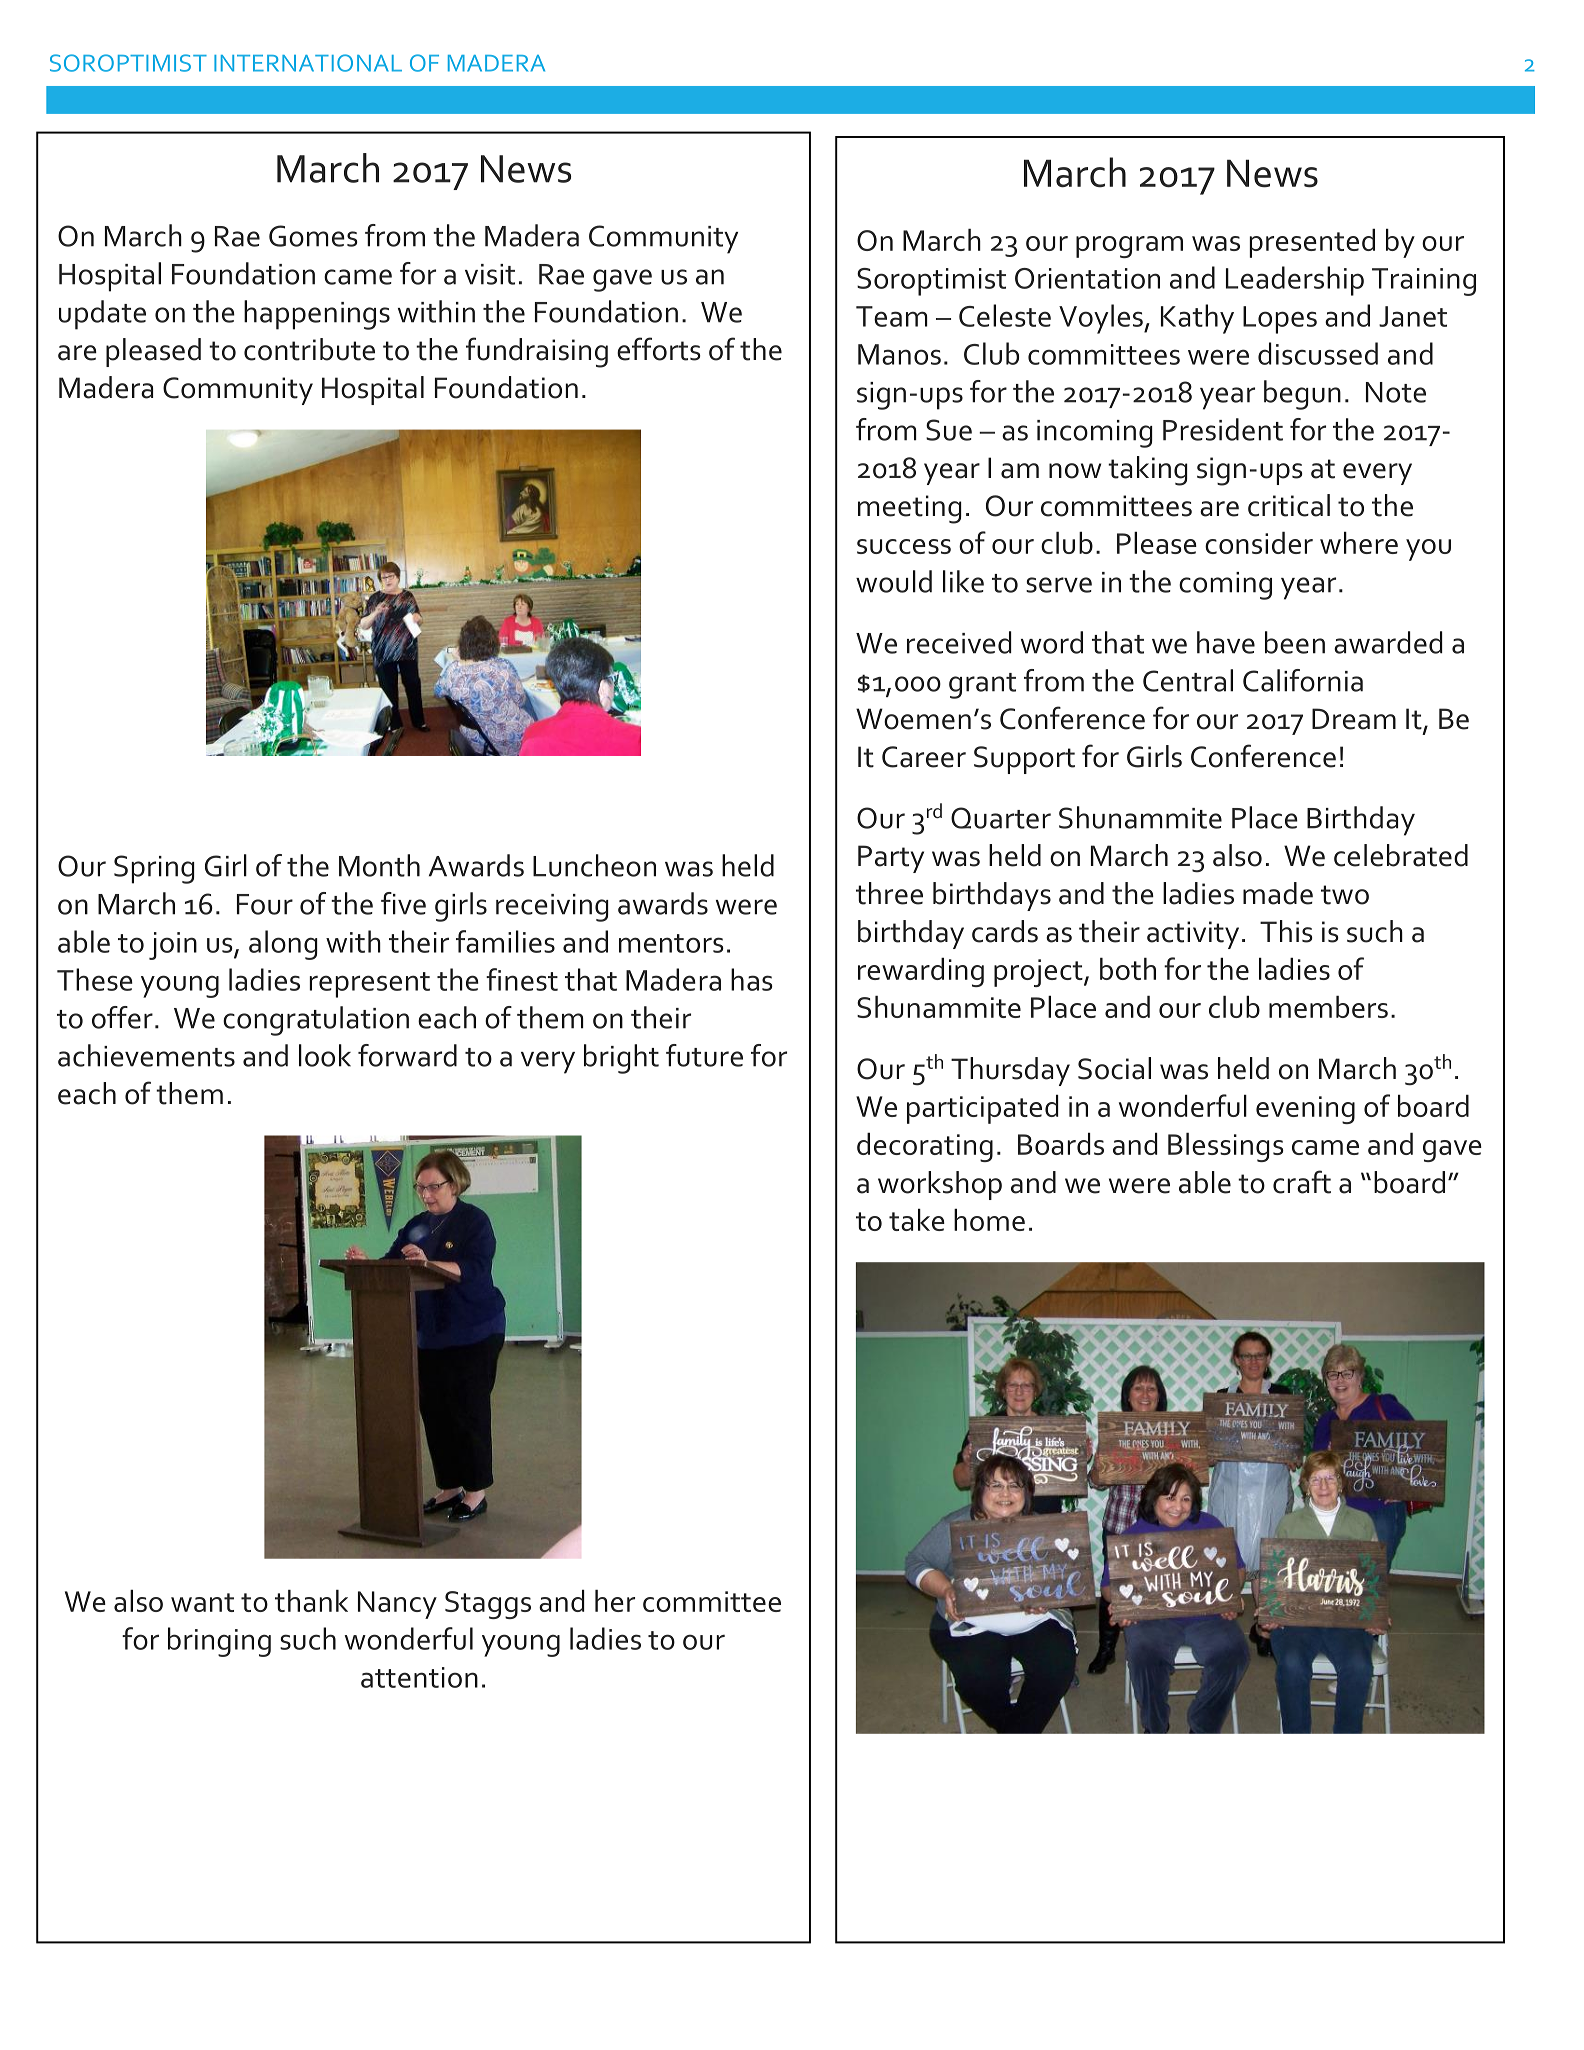 This screenshot has height=2050, width=1584. Describe the element at coordinates (891, 316) in the screenshot. I see `Team` at that location.
